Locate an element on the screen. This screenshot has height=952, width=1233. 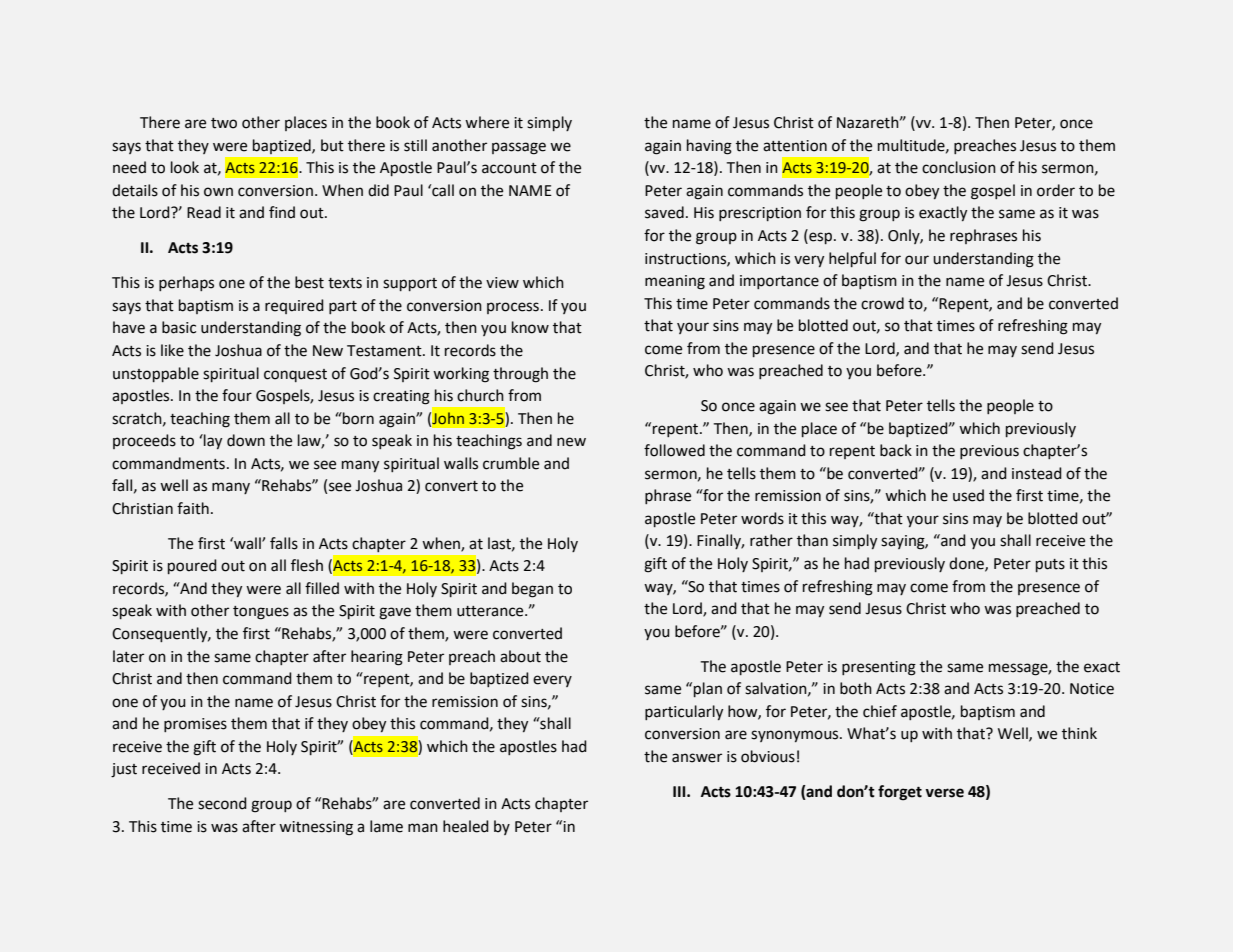
second is located at coordinates (222, 803).
